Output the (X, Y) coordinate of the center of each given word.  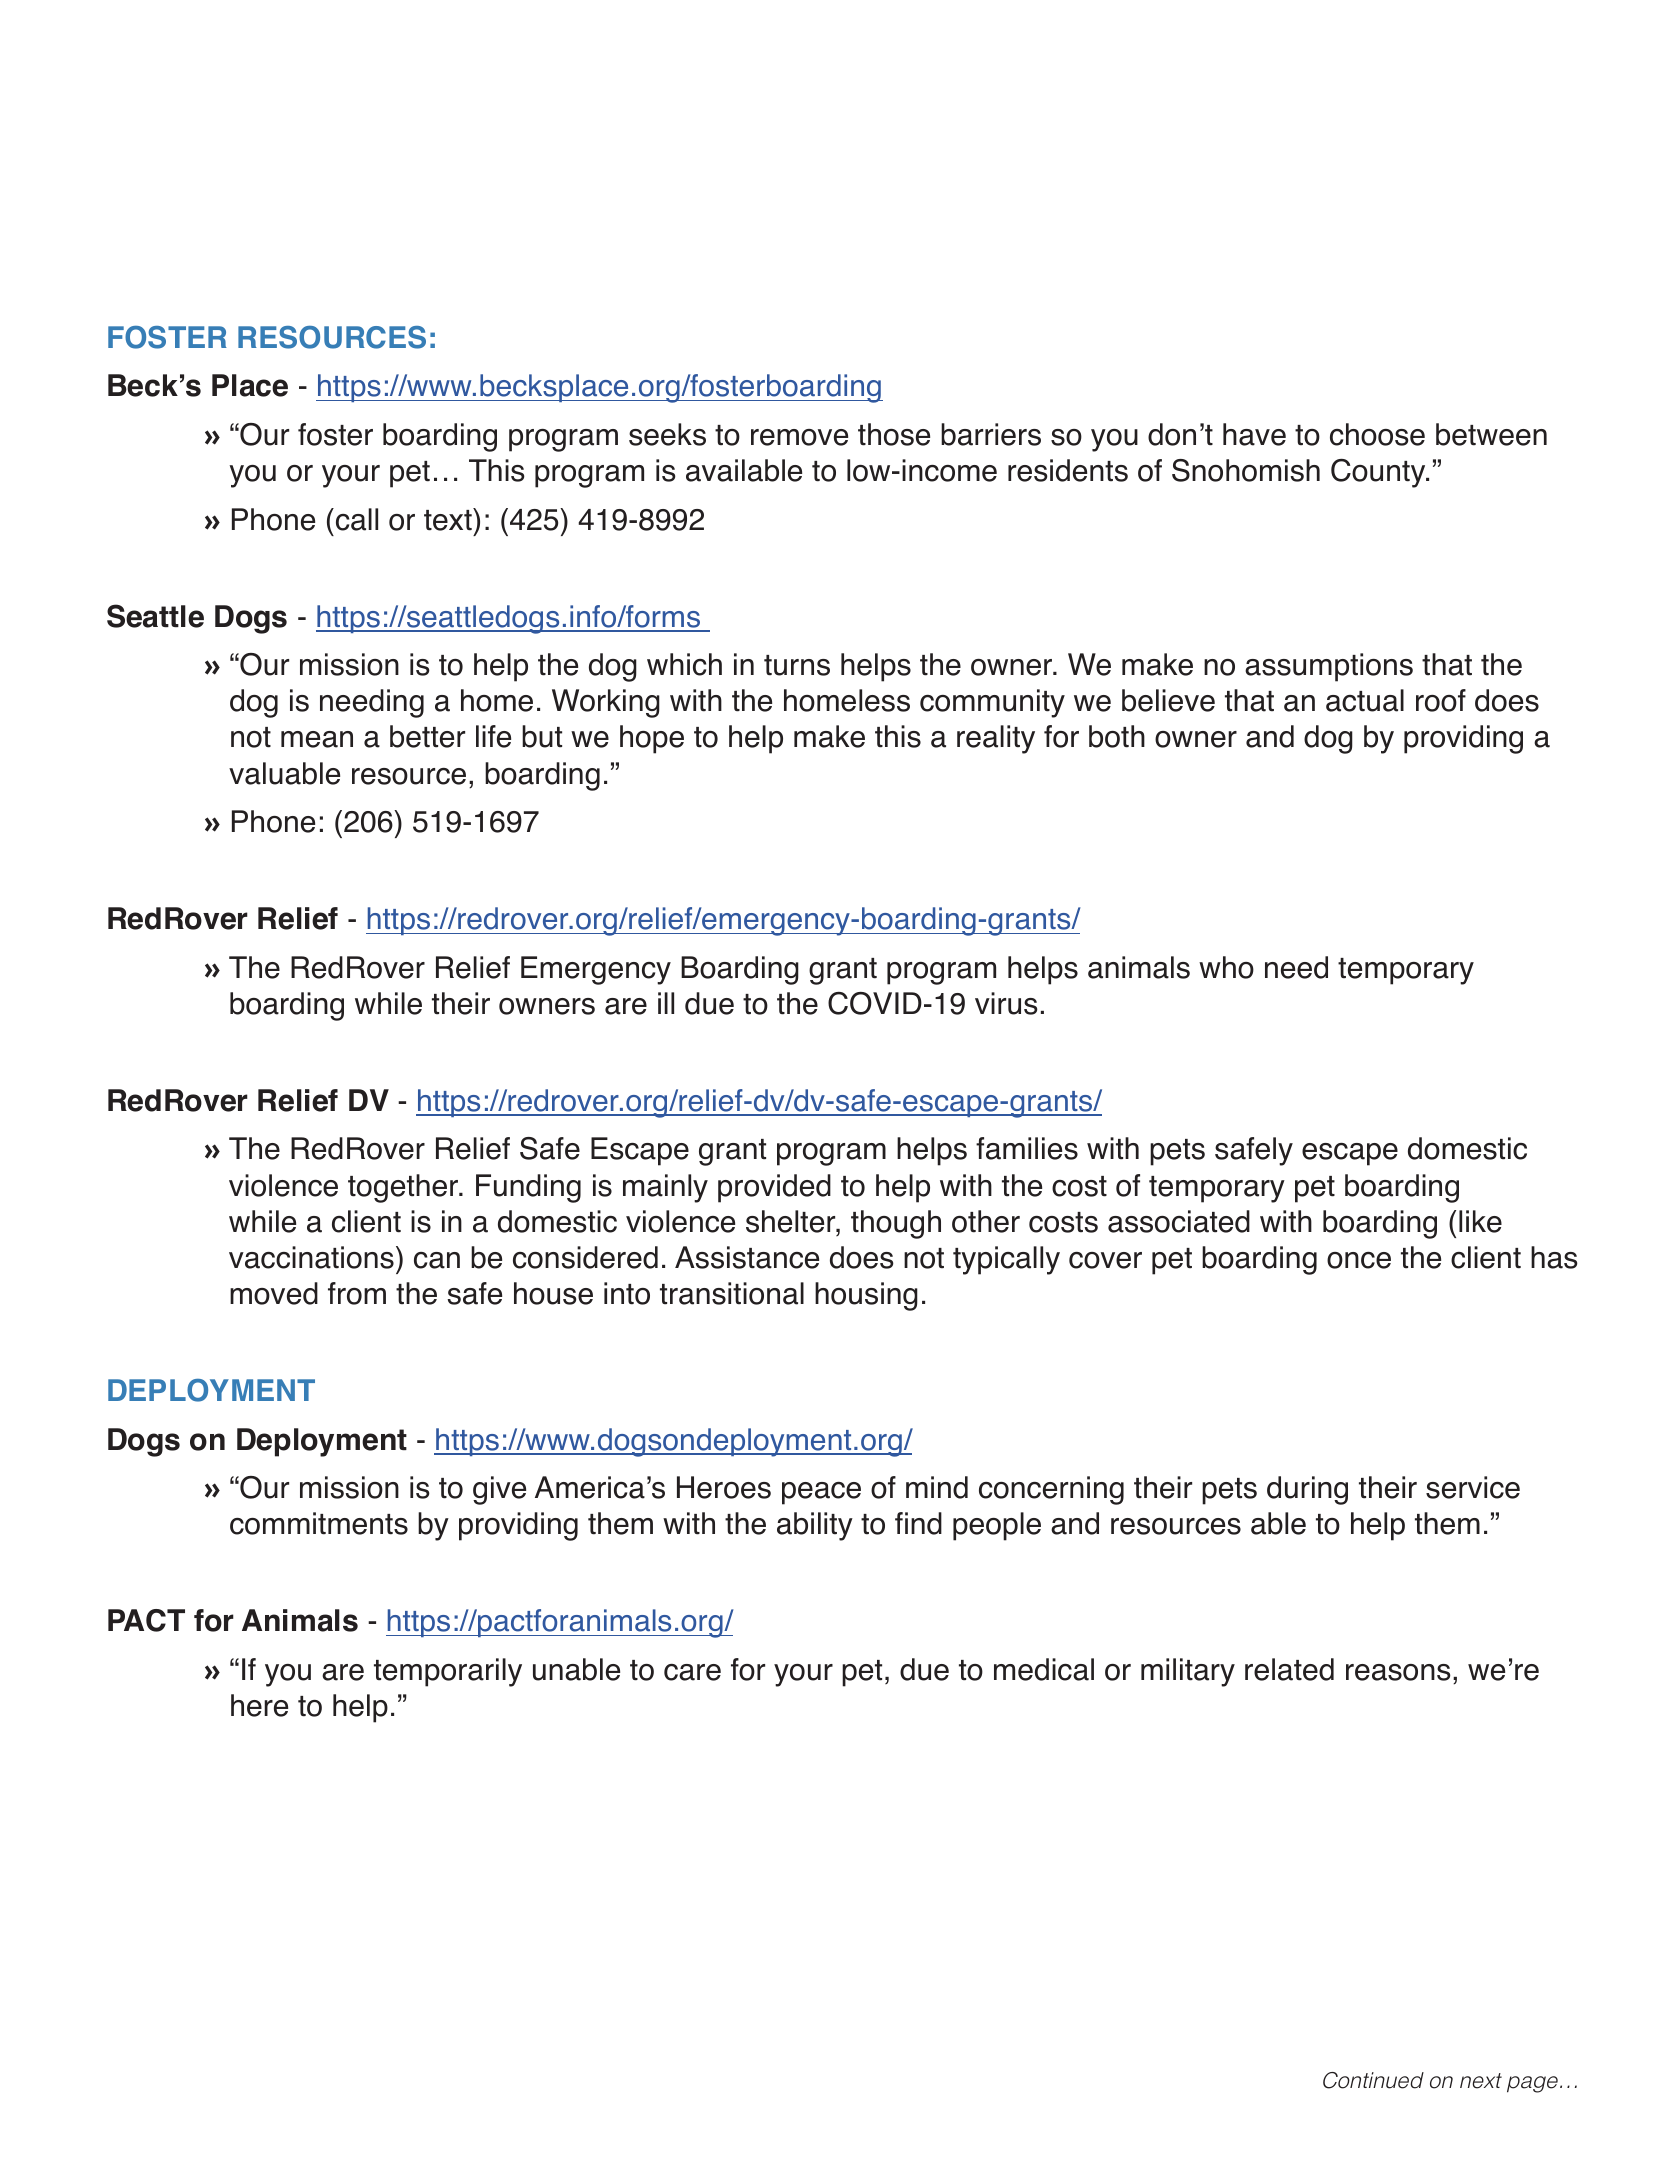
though (896, 1224)
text (449, 519)
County (1379, 473)
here (259, 1705)
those (894, 434)
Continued (1373, 2080)
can (437, 1260)
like (1480, 1221)
